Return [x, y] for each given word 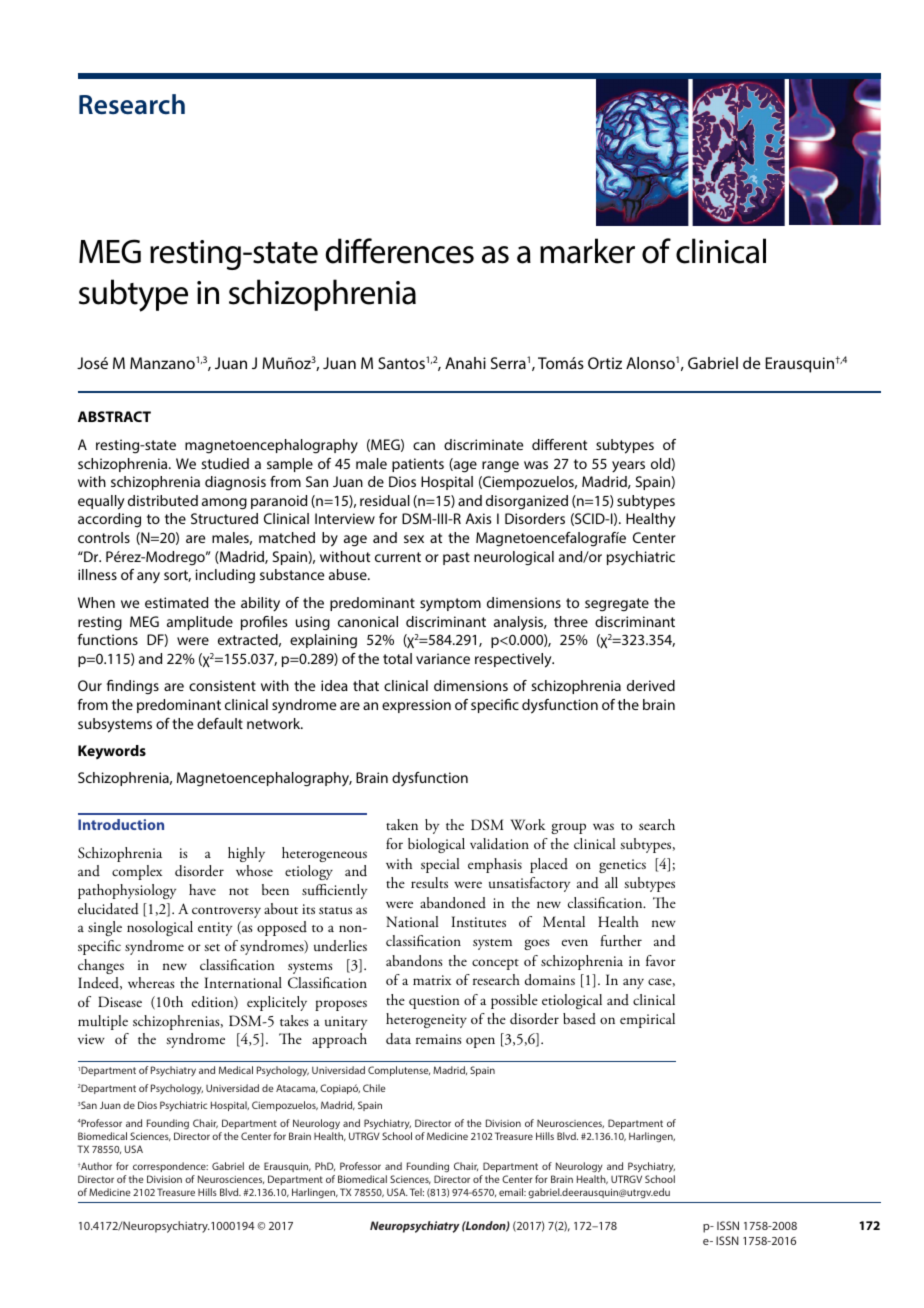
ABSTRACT [114, 416]
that [366, 685]
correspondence [170, 1167]
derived [651, 685]
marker [587, 251]
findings [133, 687]
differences [400, 251]
